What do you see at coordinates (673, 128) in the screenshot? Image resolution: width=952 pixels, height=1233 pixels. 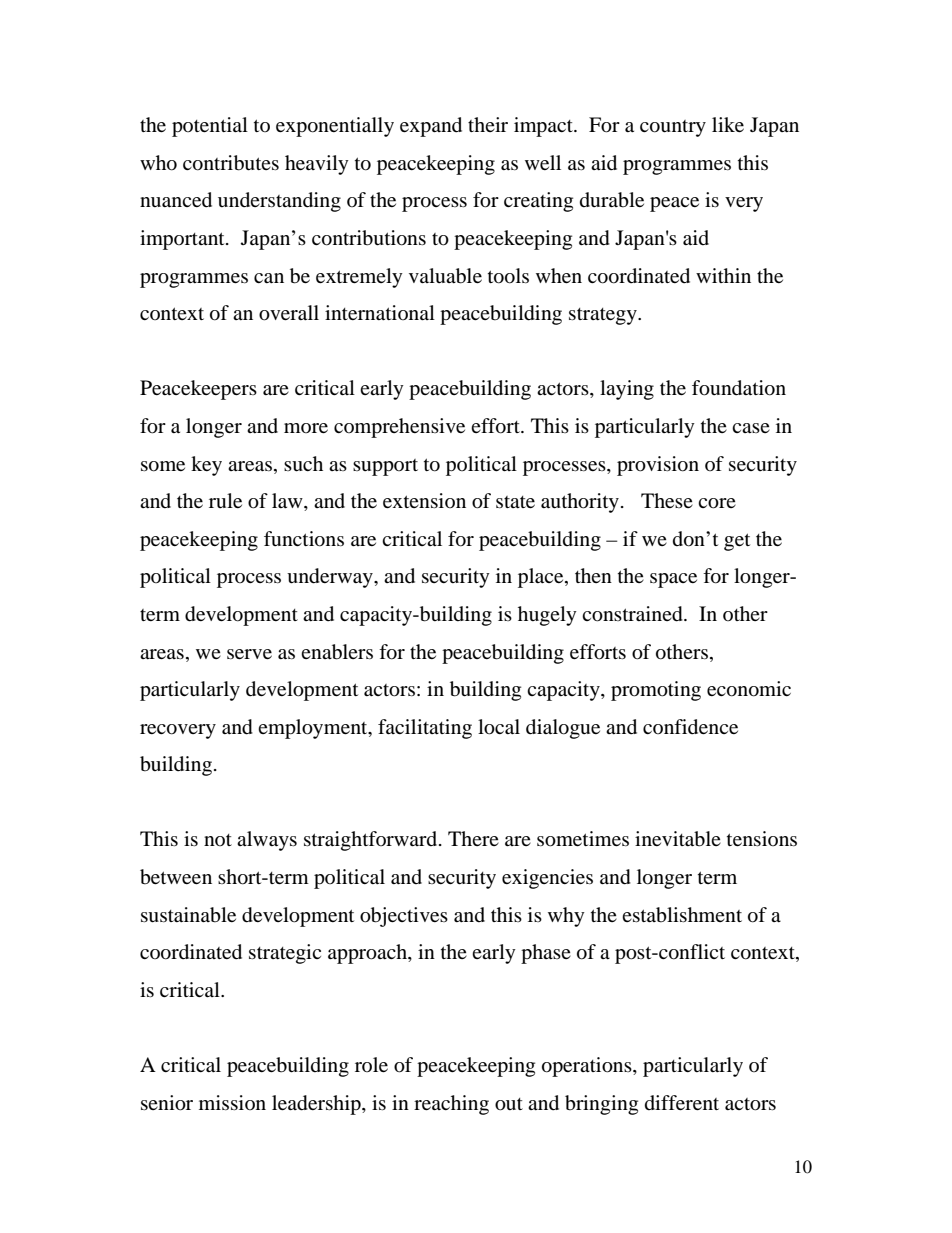 I see `country` at bounding box center [673, 128].
